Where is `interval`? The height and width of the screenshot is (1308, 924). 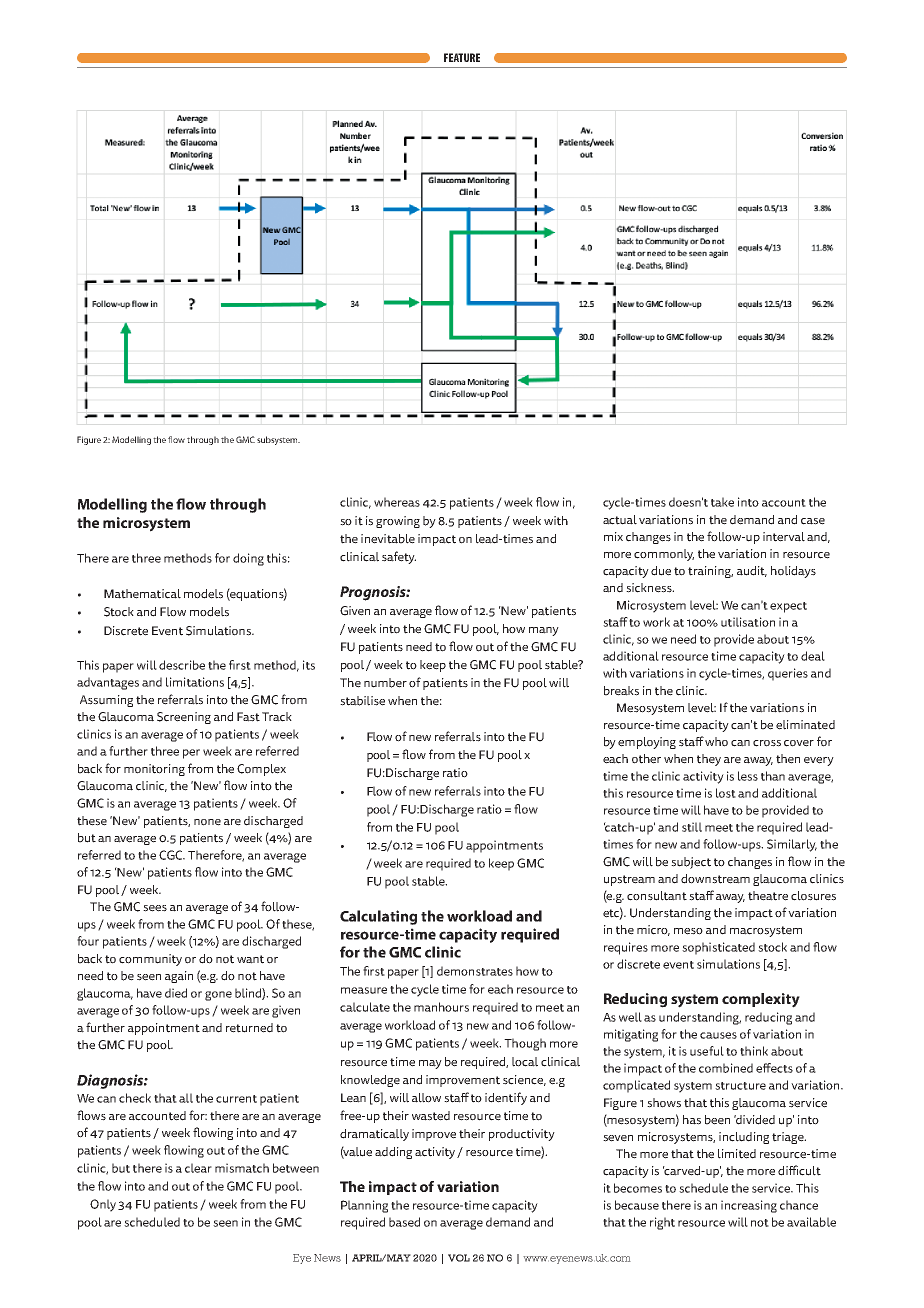
interval is located at coordinates (784, 537).
